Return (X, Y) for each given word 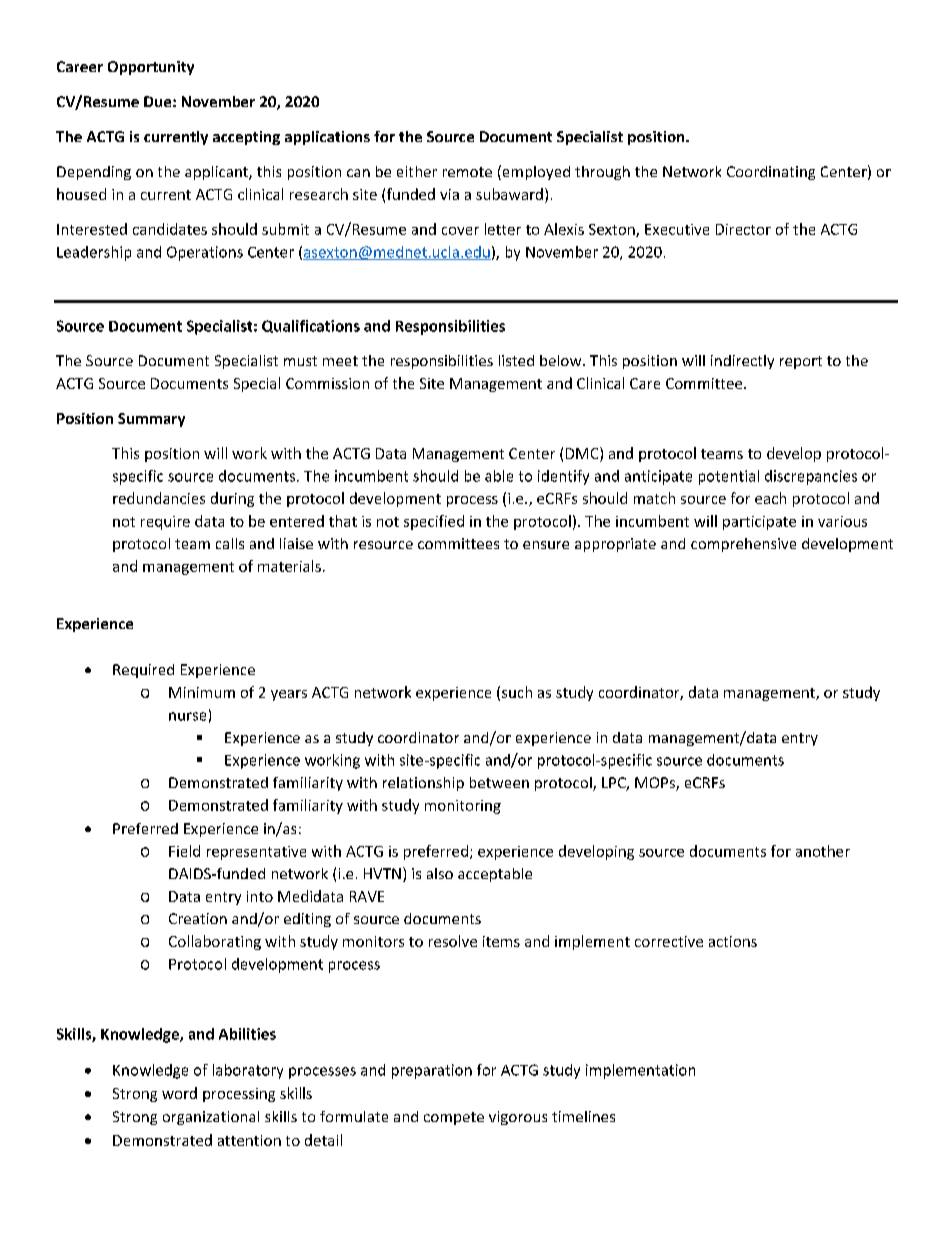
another (823, 851)
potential (729, 477)
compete (454, 1118)
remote (467, 172)
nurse (187, 716)
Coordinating (771, 173)
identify (563, 477)
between (499, 782)
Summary (151, 420)
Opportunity (151, 68)
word (179, 1093)
